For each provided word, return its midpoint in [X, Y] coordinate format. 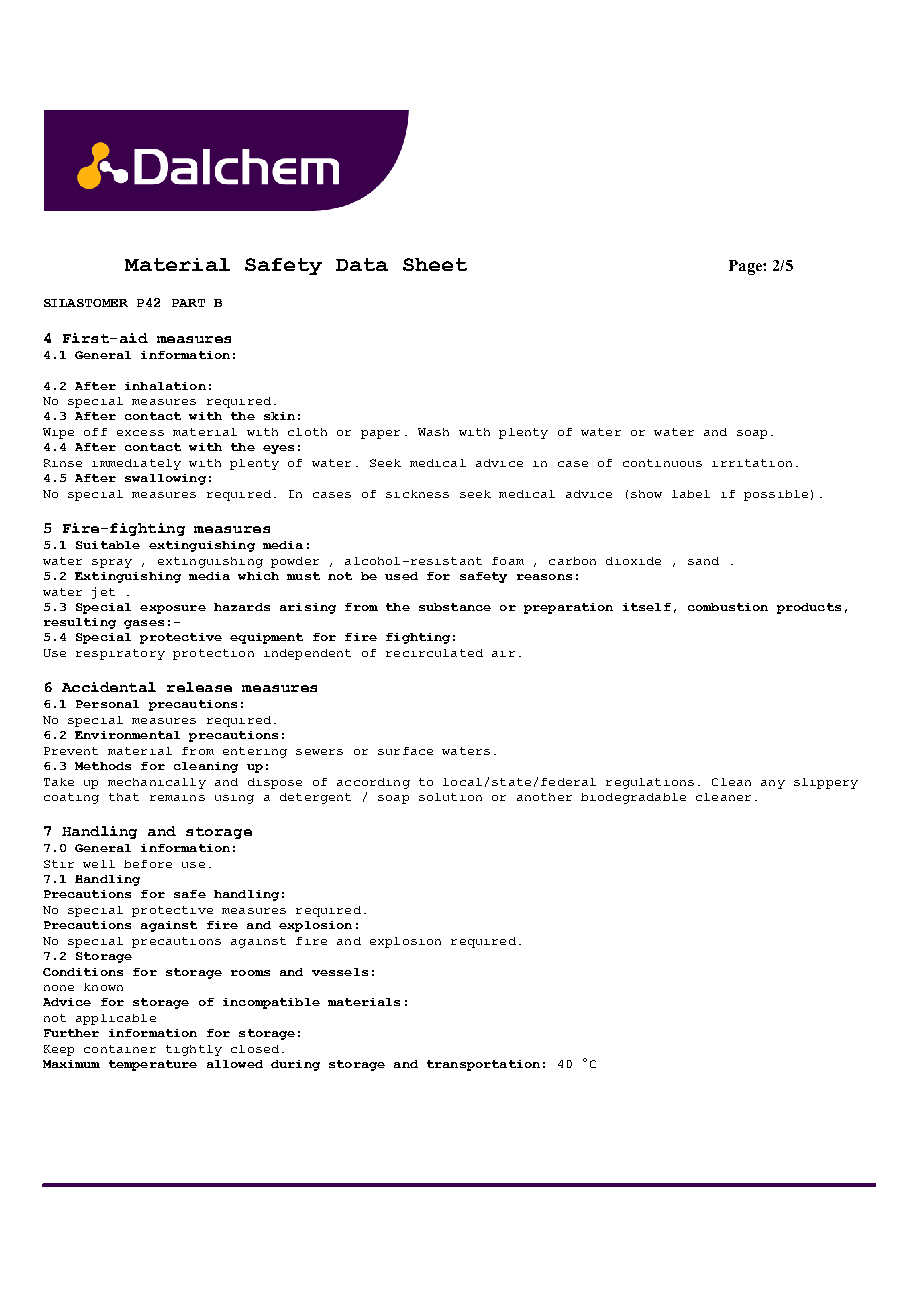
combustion [728, 607]
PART [188, 303]
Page [746, 267]
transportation [483, 1065]
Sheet [435, 264]
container [120, 1049]
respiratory [120, 654]
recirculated [434, 653]
